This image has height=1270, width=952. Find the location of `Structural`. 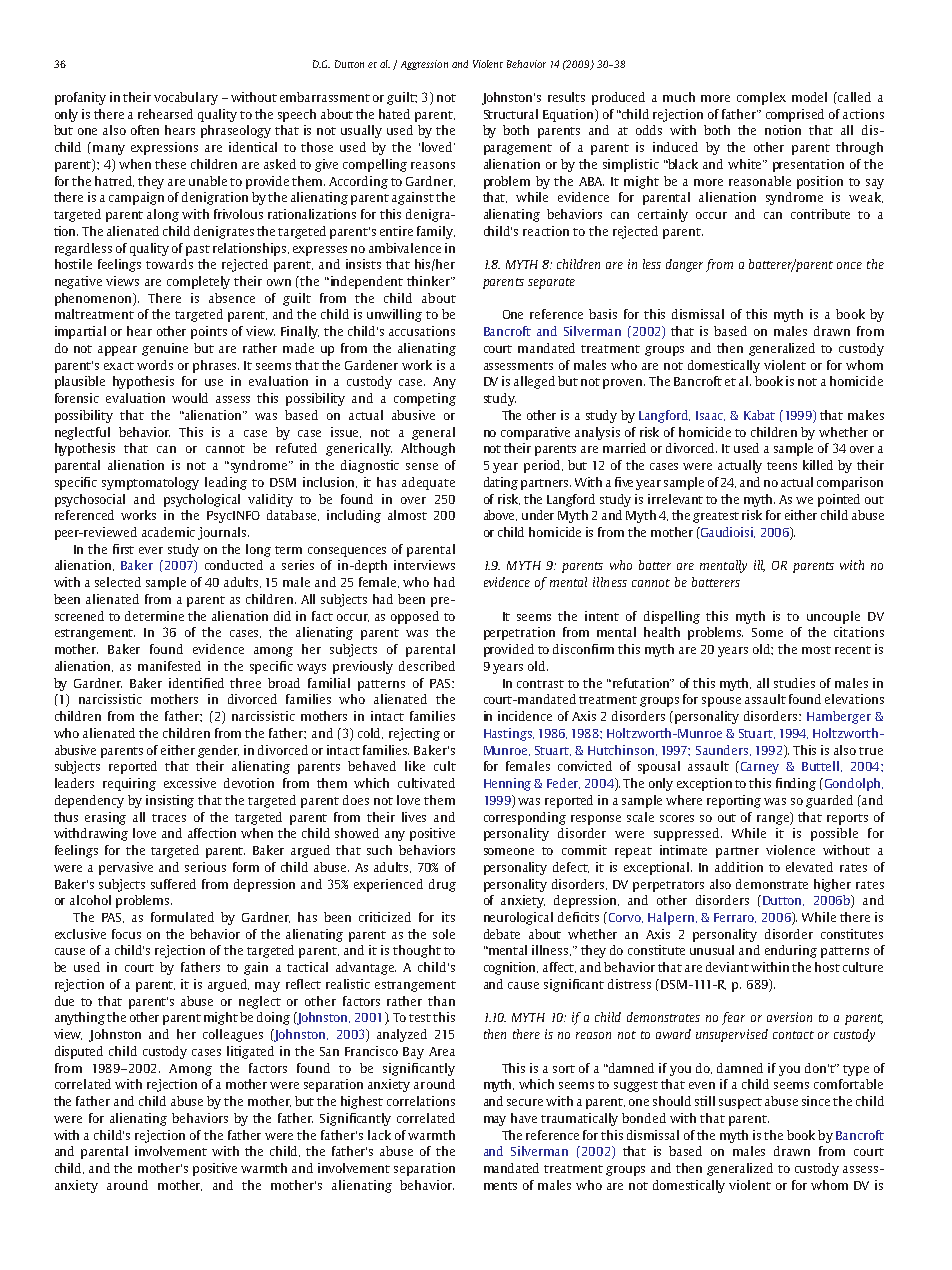

Structural is located at coordinates (511, 114).
